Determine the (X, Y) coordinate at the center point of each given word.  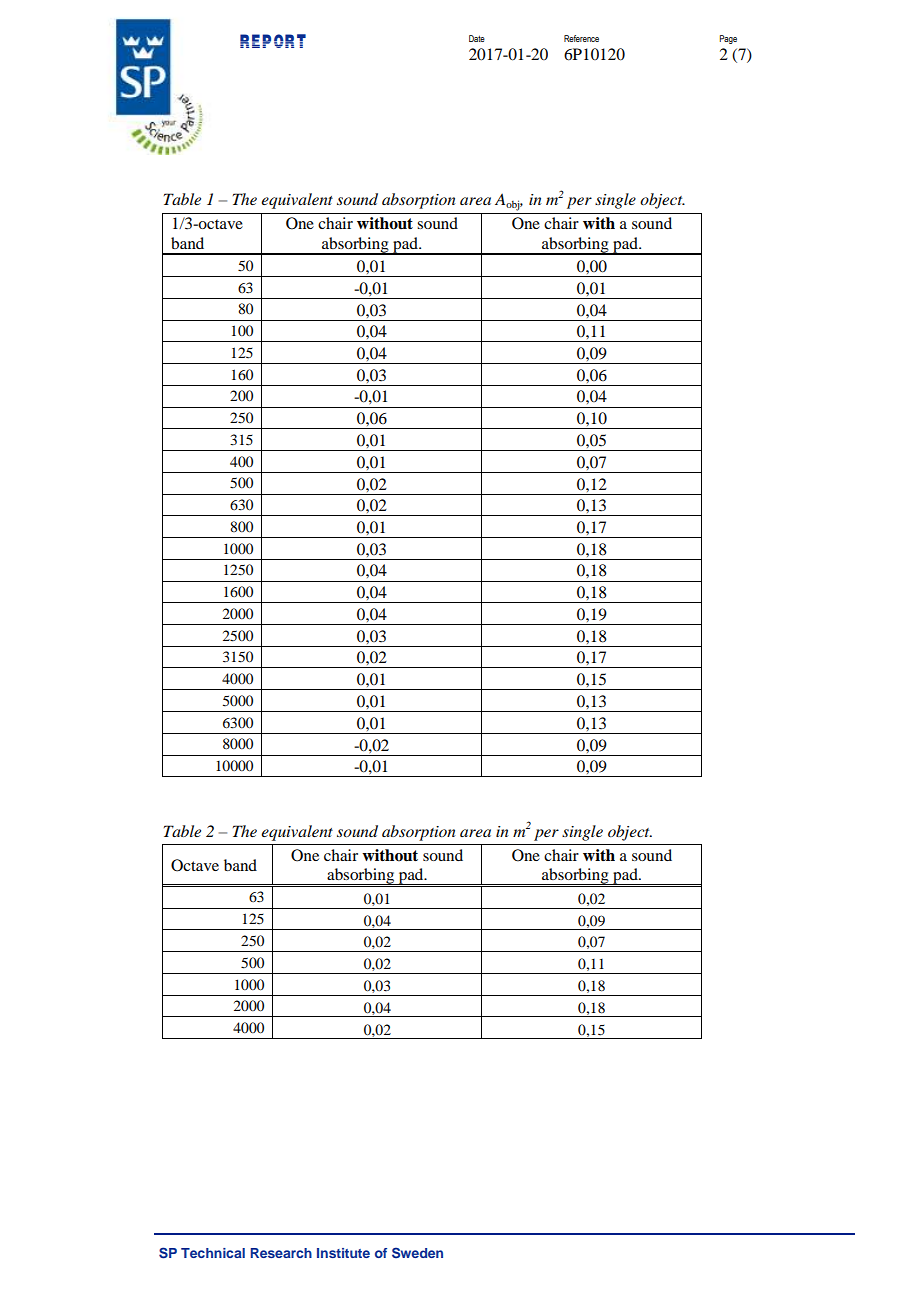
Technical (213, 1253)
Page (728, 39)
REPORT (273, 41)
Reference (581, 38)
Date (477, 38)
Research (281, 1253)
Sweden (417, 1252)
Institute (343, 1253)
